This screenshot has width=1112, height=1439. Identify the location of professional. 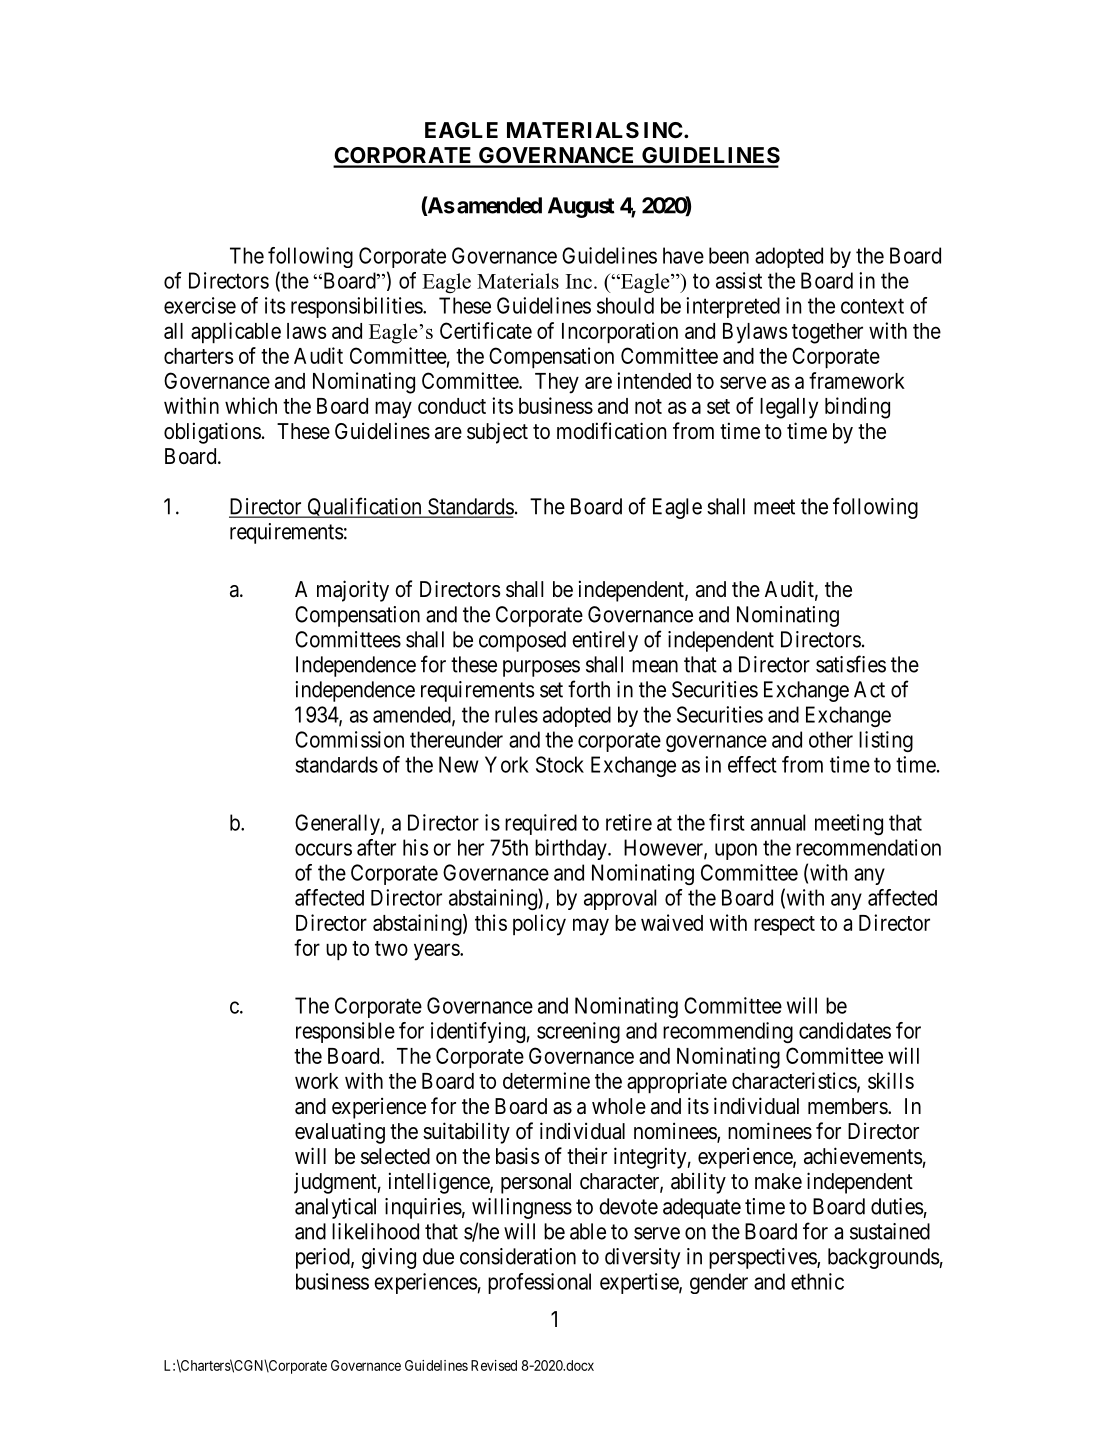
(539, 1283).
